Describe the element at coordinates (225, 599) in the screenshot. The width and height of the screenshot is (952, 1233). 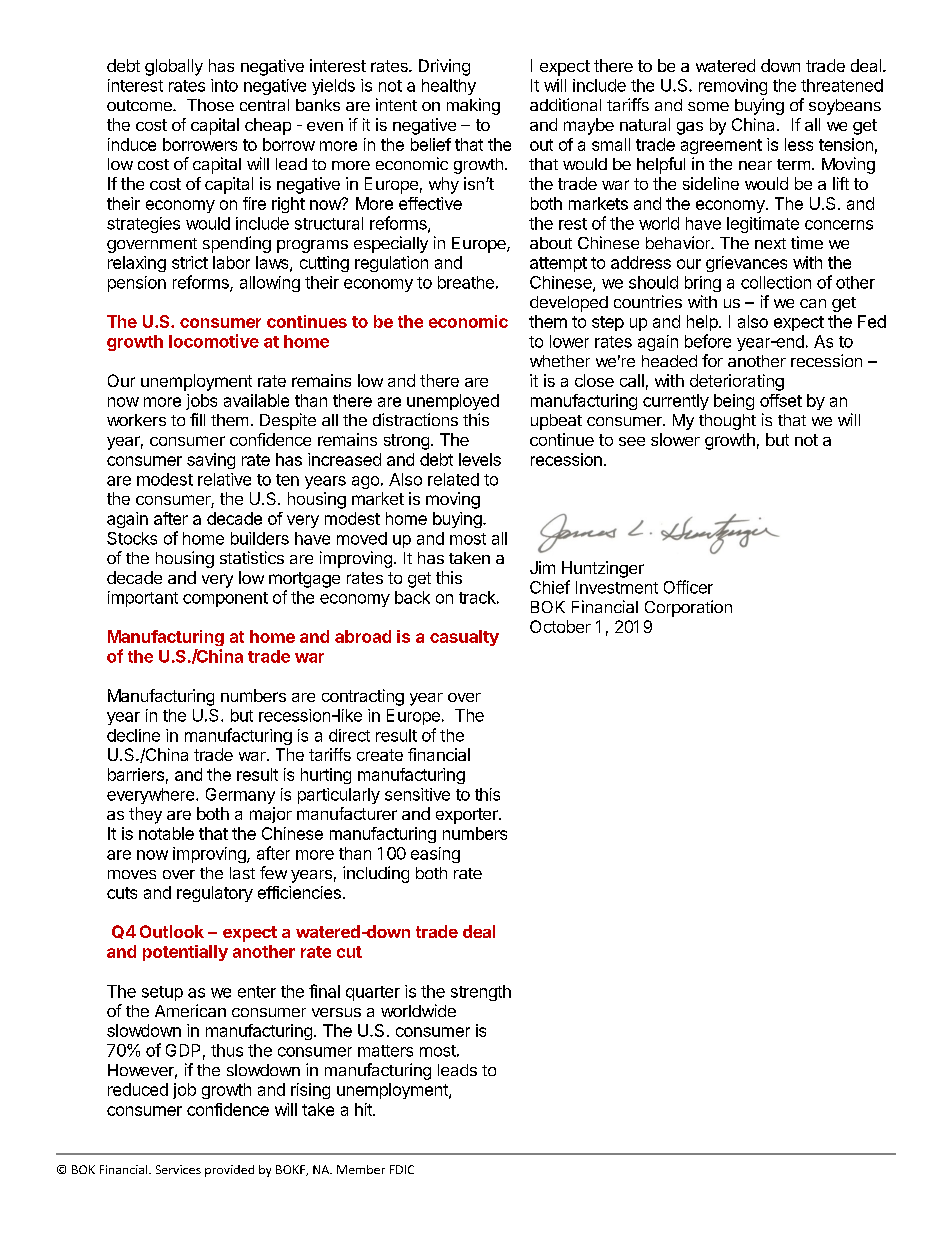
I see `component` at that location.
